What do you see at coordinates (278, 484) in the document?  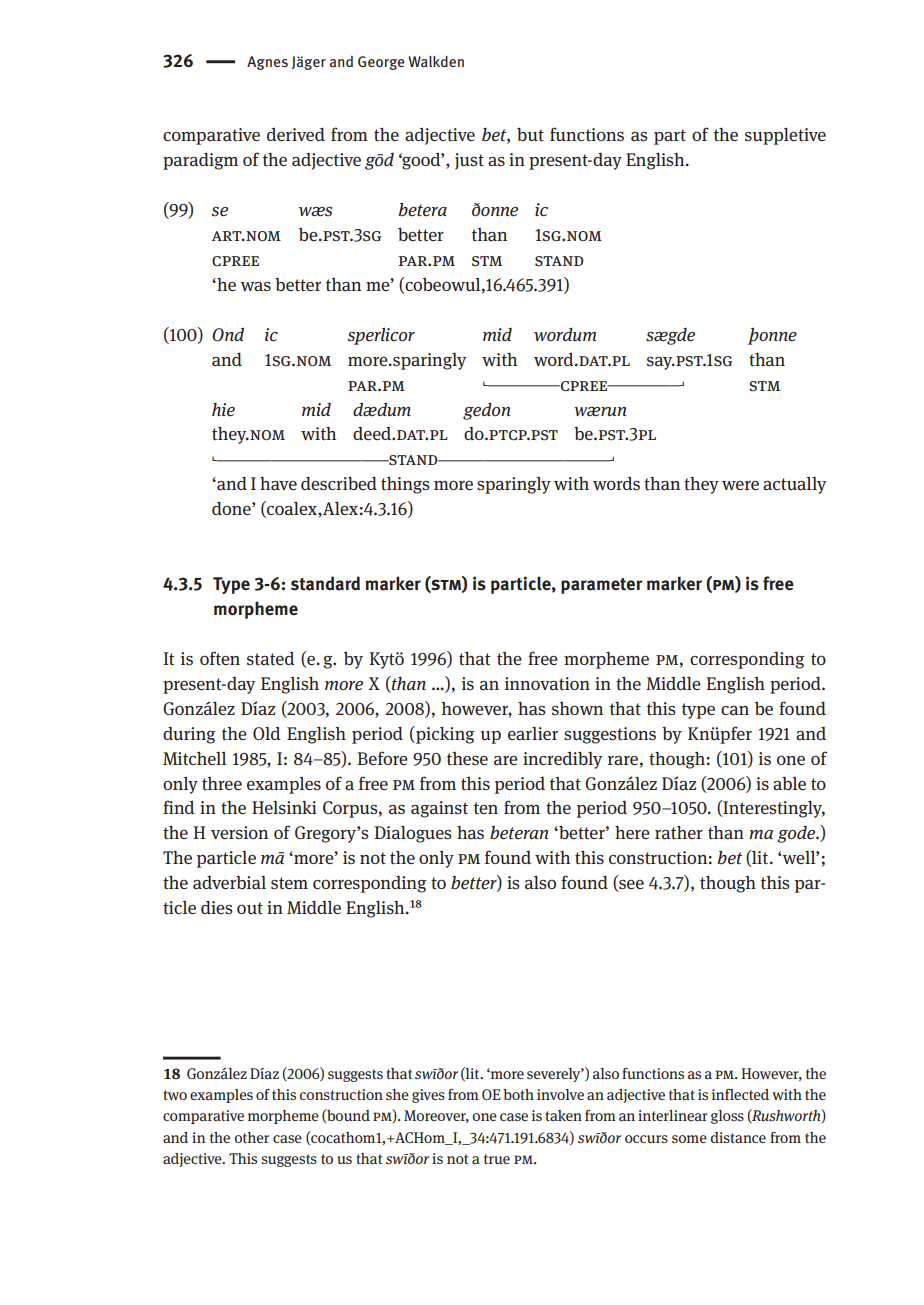 I see `have` at bounding box center [278, 484].
